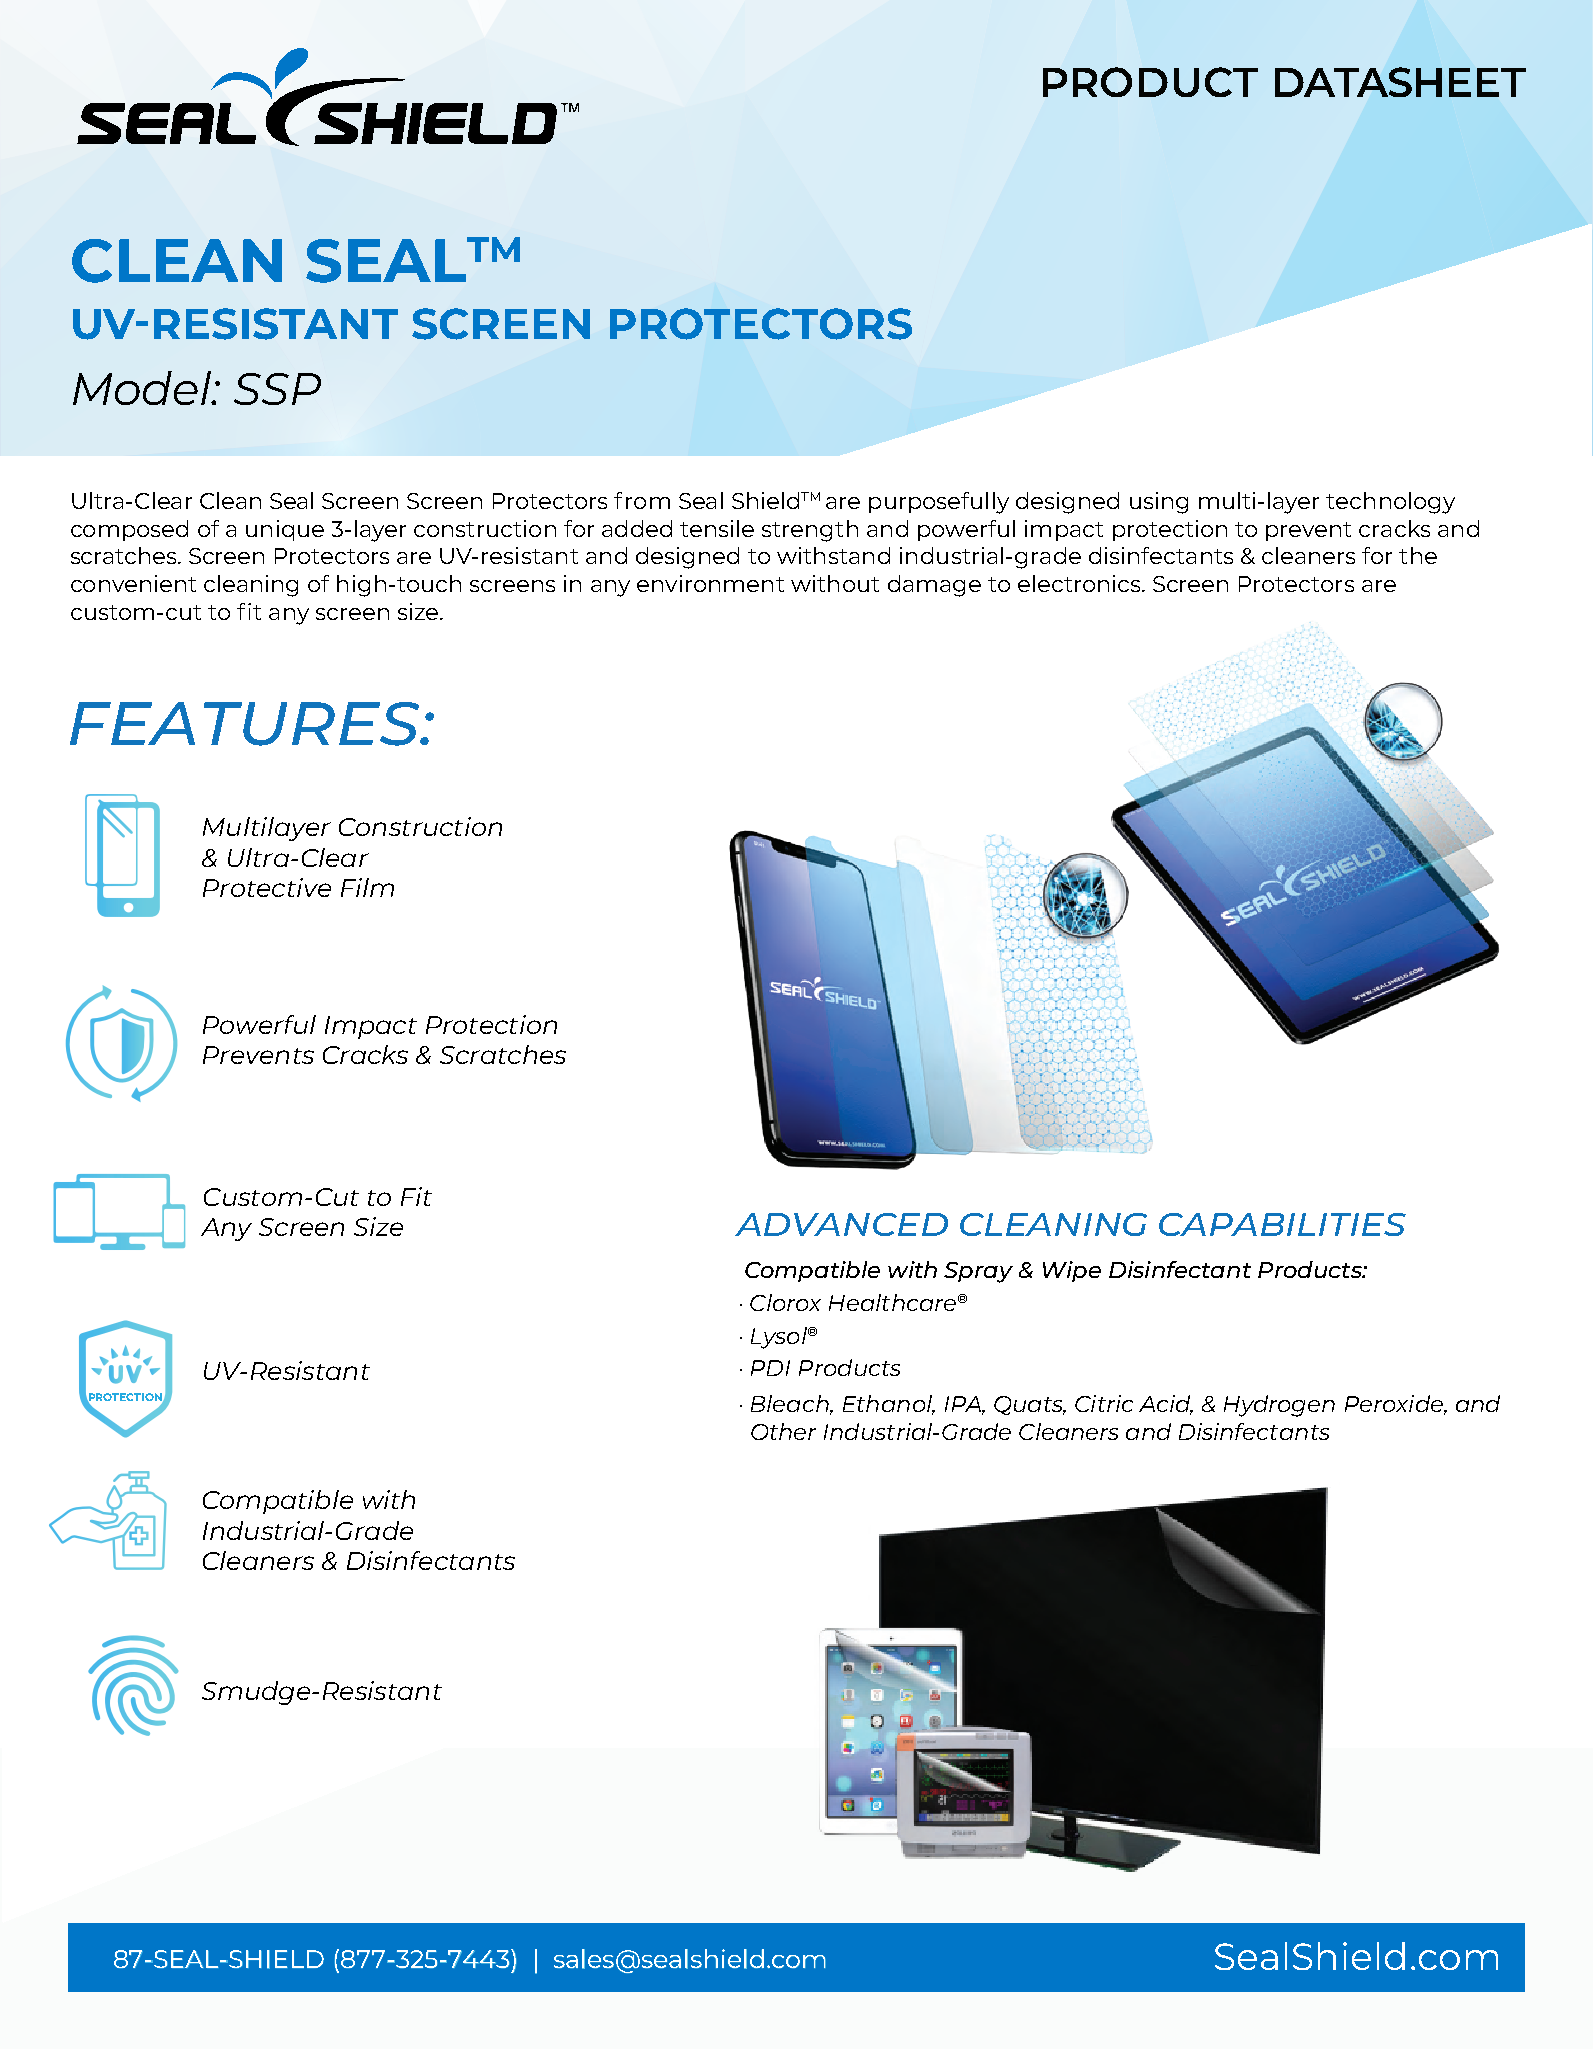  I want to click on CAPABILITIES, so click(1282, 1224).
